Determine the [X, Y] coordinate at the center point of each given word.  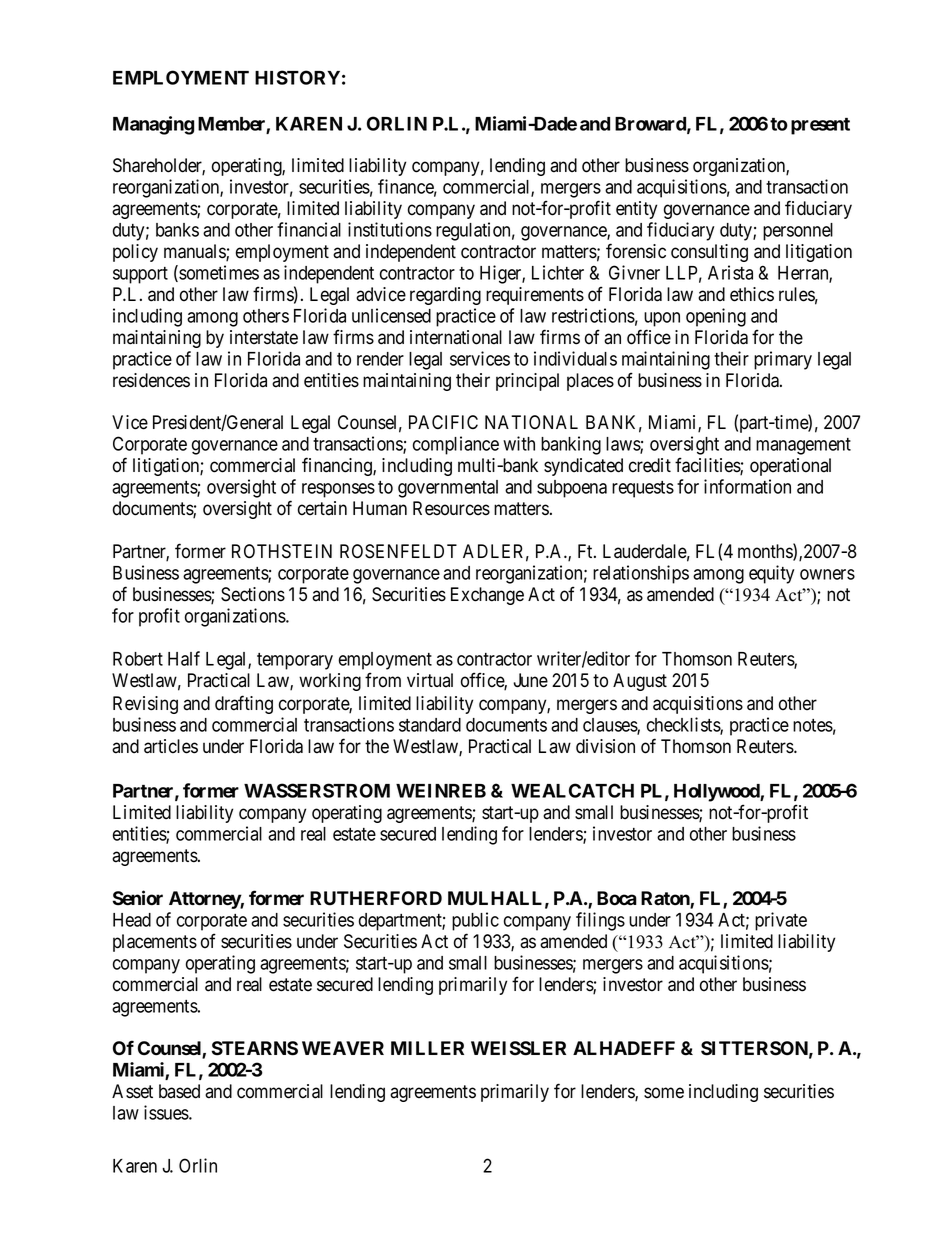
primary [783, 360]
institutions [390, 229]
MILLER [427, 1048]
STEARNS [255, 1048]
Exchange [487, 596]
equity [771, 574]
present [820, 126]
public [475, 921]
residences [151, 380]
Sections [253, 594]
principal [527, 382]
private [781, 921]
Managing [153, 125]
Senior [138, 898]
